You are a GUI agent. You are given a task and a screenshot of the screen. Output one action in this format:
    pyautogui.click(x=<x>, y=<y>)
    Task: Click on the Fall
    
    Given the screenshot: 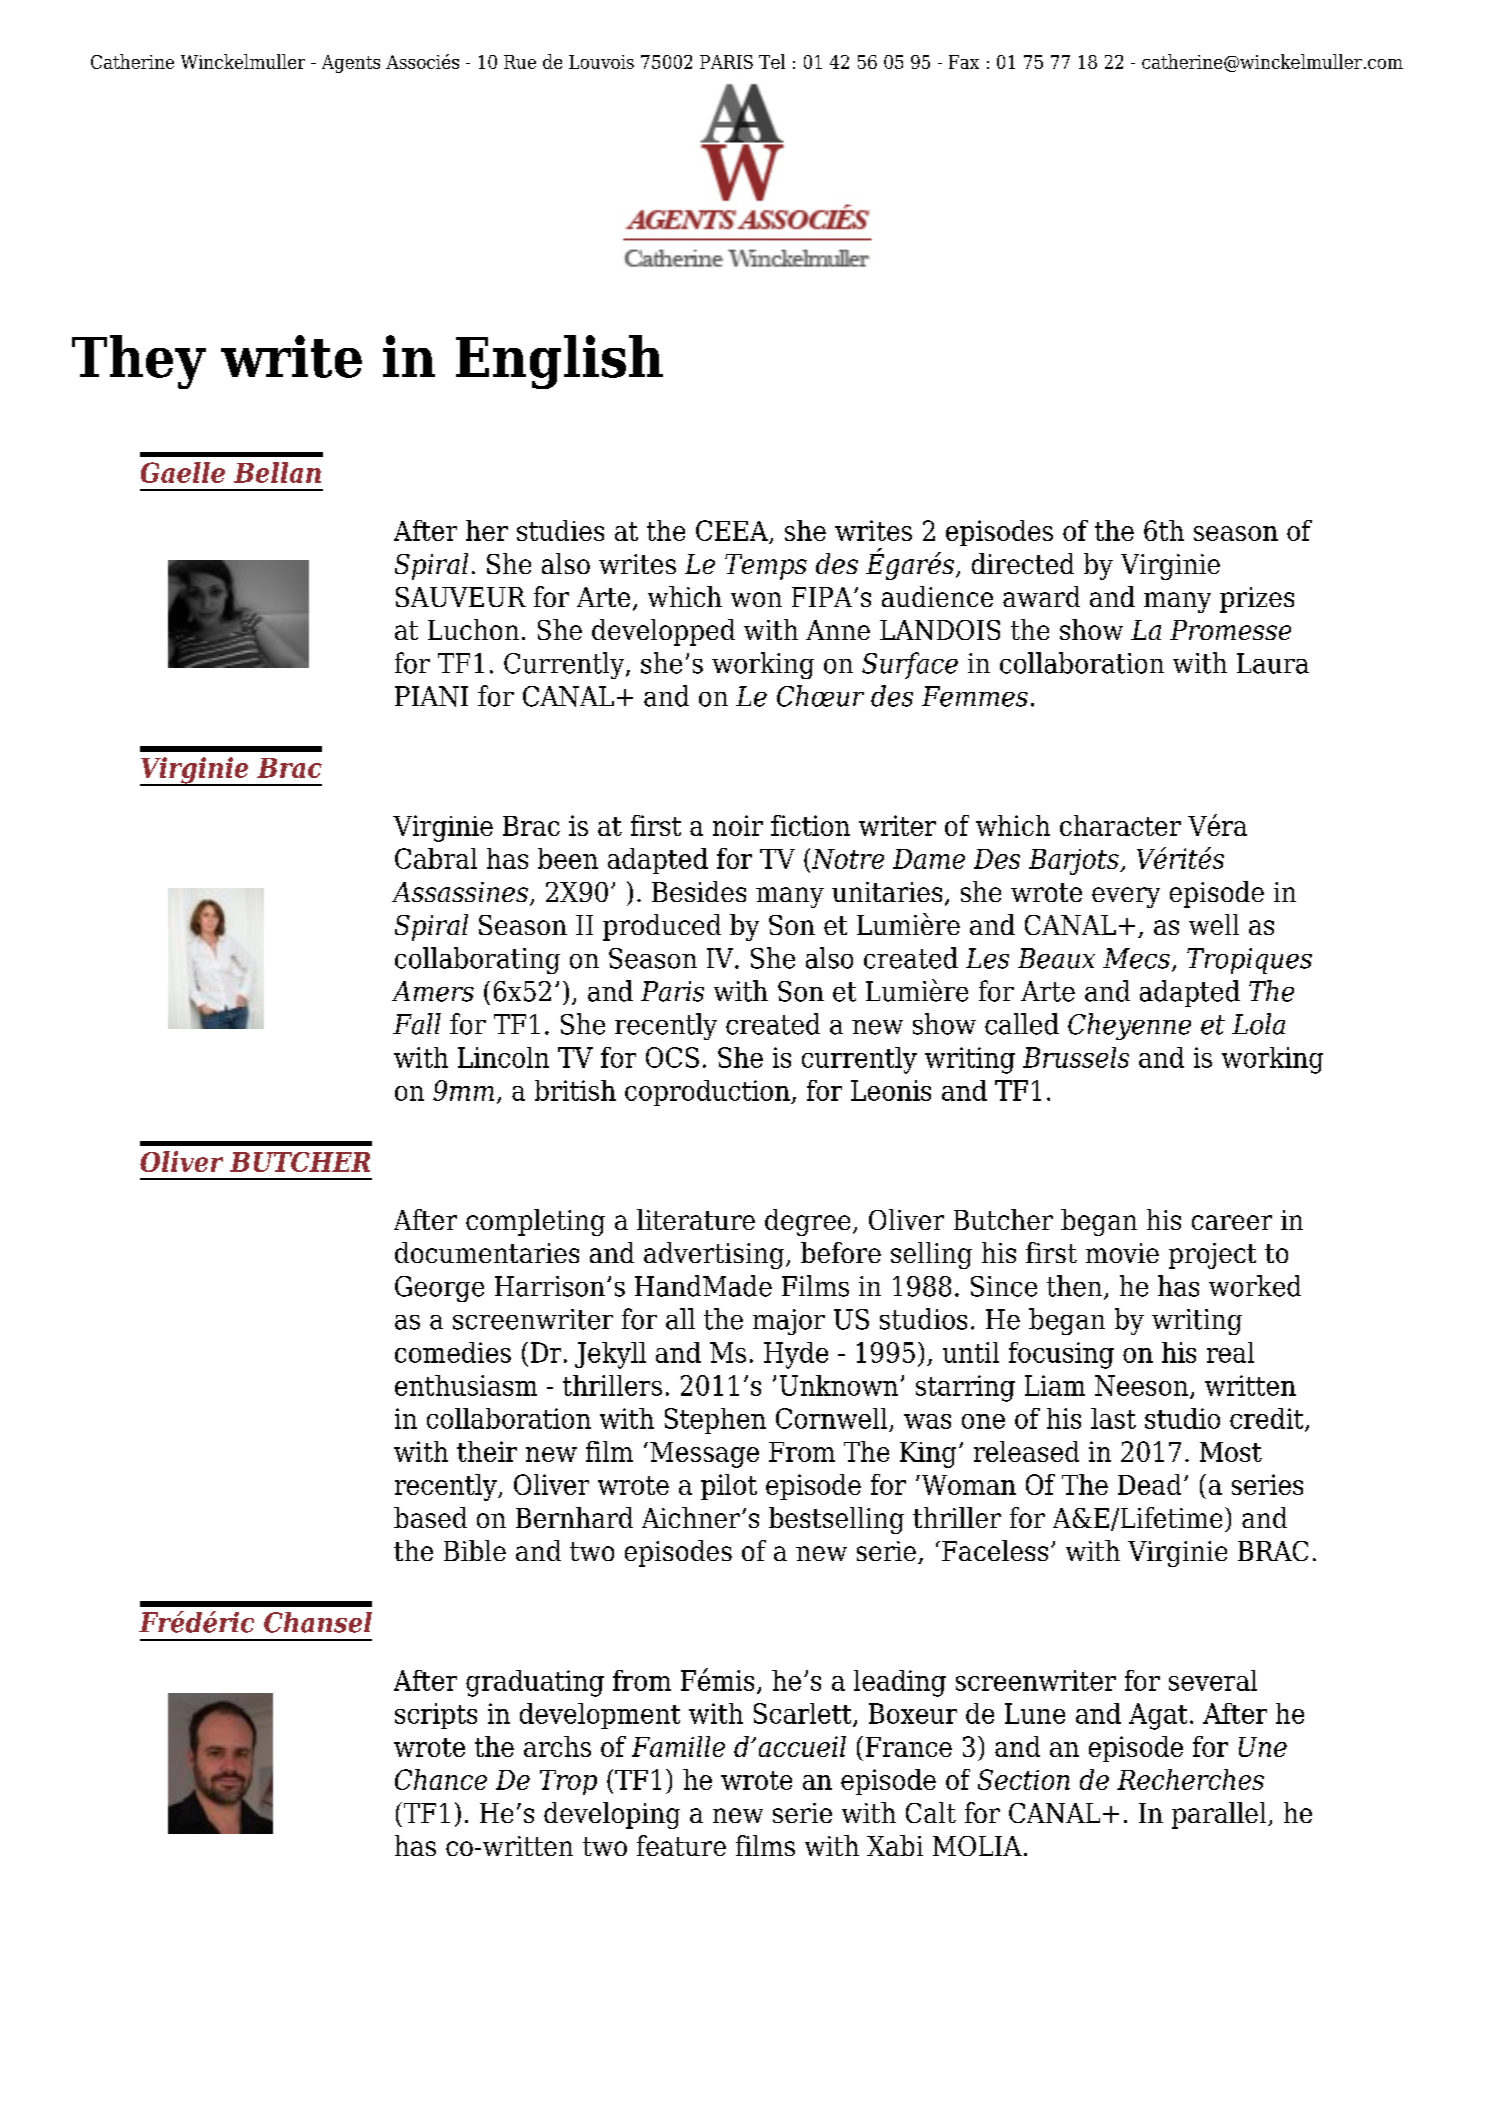 What is the action you would take?
    pyautogui.click(x=417, y=1024)
